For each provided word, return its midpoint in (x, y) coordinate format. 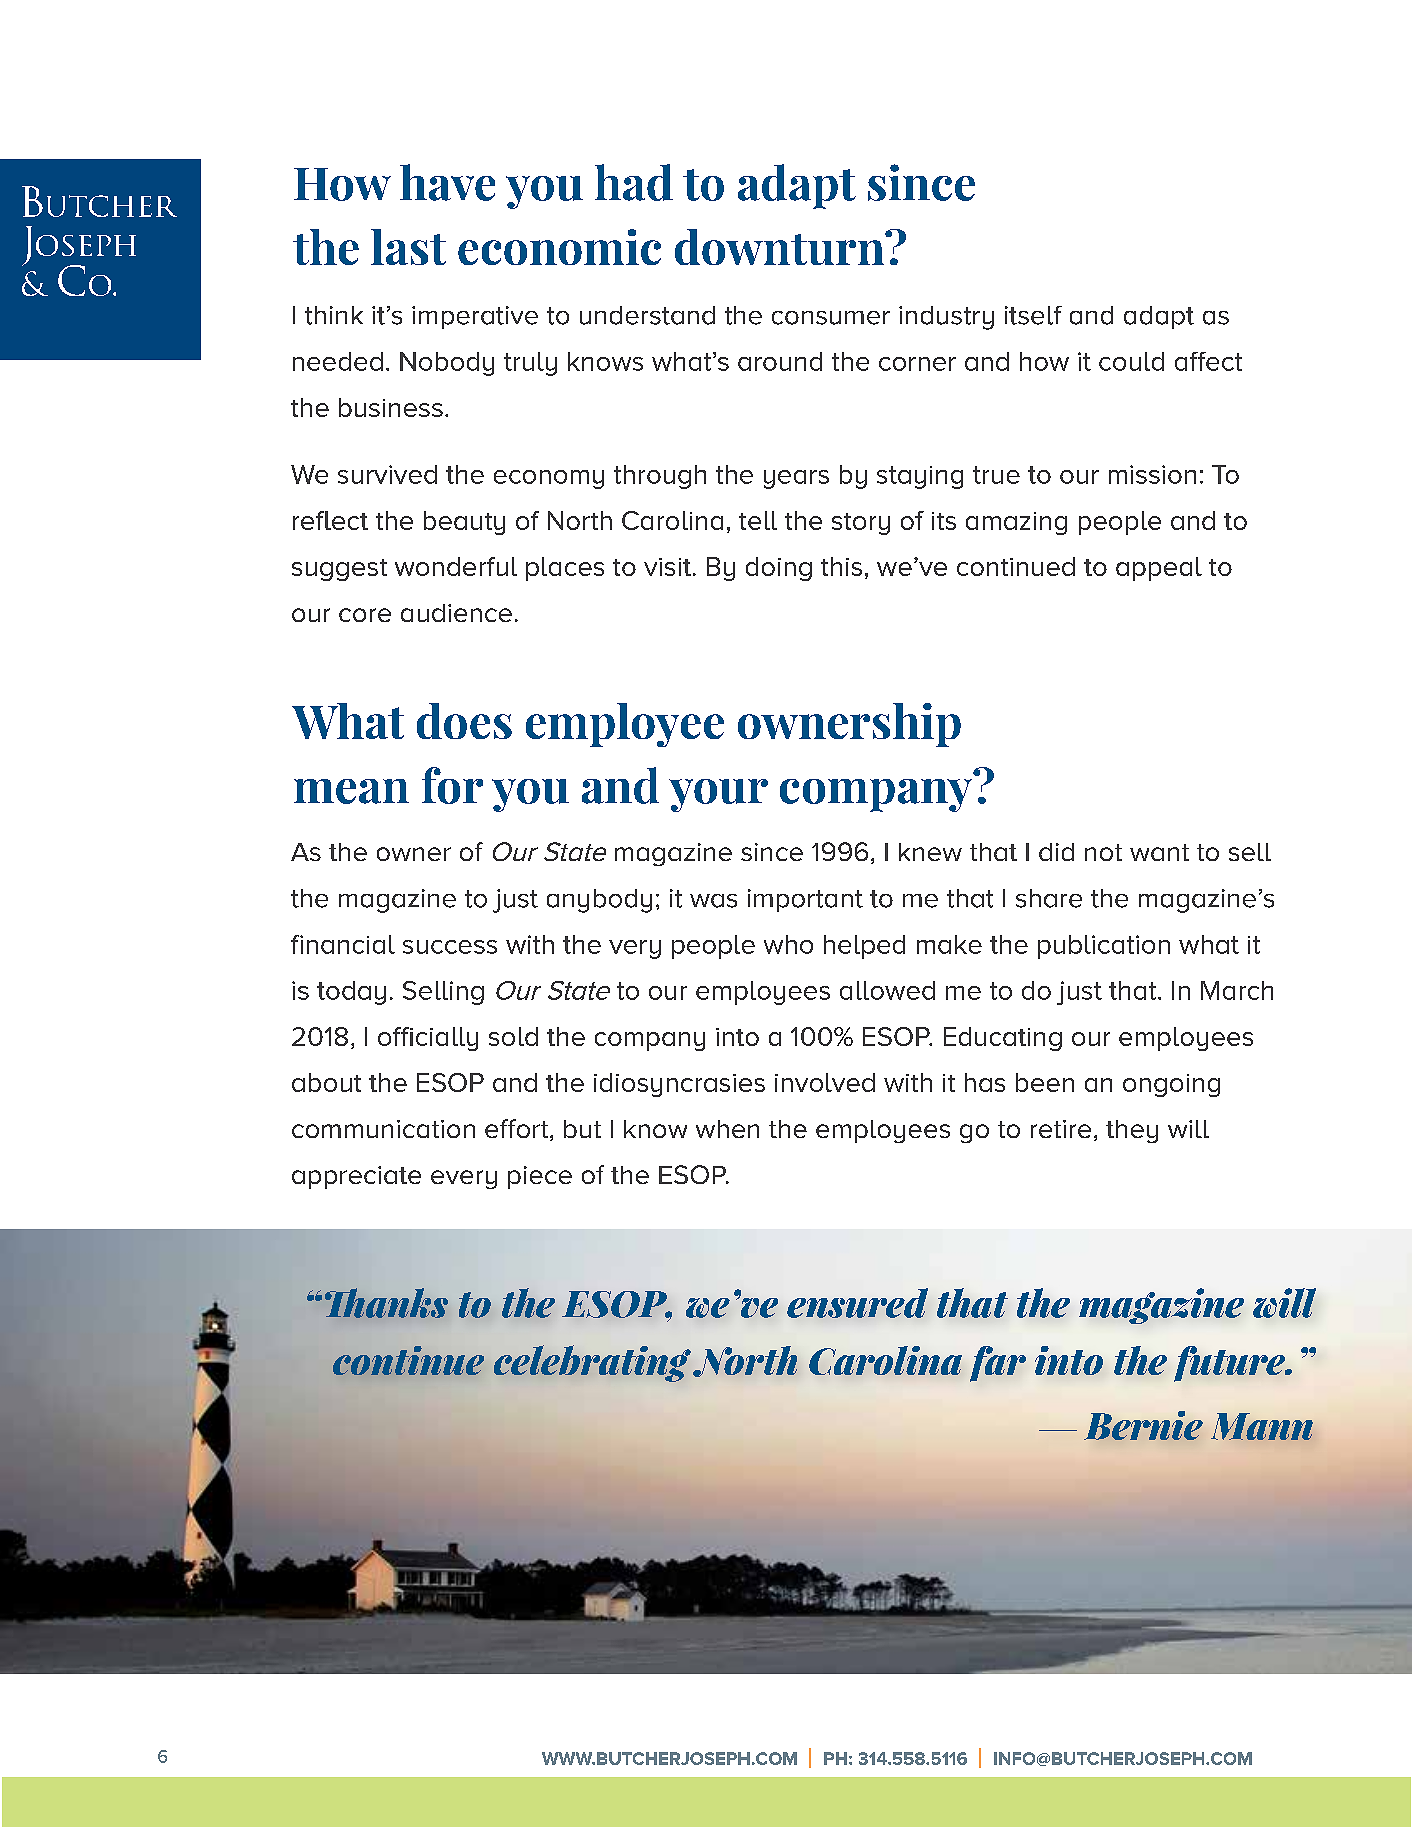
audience (456, 613)
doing (779, 569)
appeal (1159, 569)
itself (1033, 315)
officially (428, 1039)
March (1237, 990)
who (788, 944)
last (408, 247)
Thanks (386, 1303)
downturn (781, 247)
